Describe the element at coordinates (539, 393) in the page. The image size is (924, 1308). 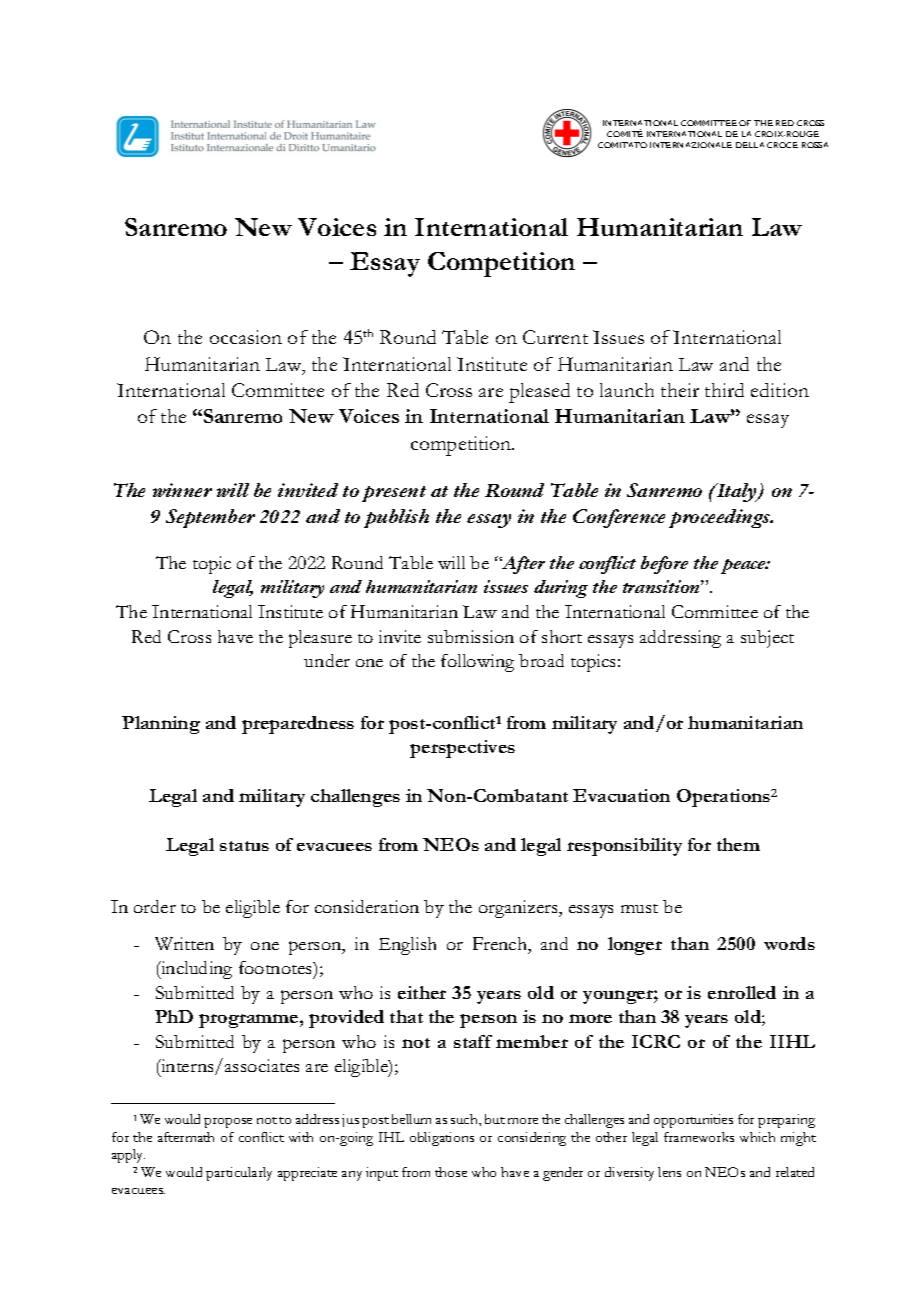
I see `pleased` at that location.
